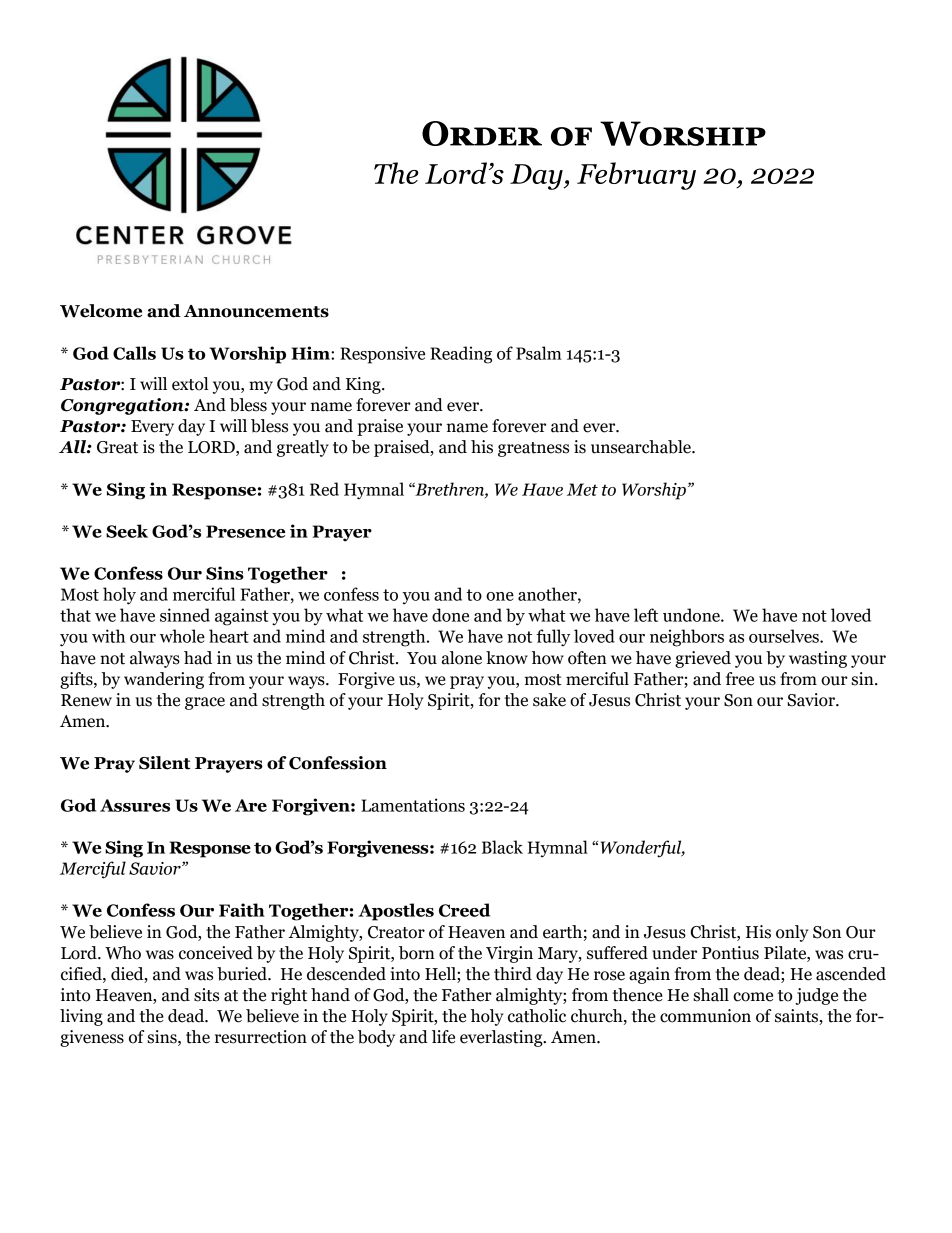 The width and height of the document is (952, 1233). What do you see at coordinates (636, 176) in the document?
I see `February` at bounding box center [636, 176].
